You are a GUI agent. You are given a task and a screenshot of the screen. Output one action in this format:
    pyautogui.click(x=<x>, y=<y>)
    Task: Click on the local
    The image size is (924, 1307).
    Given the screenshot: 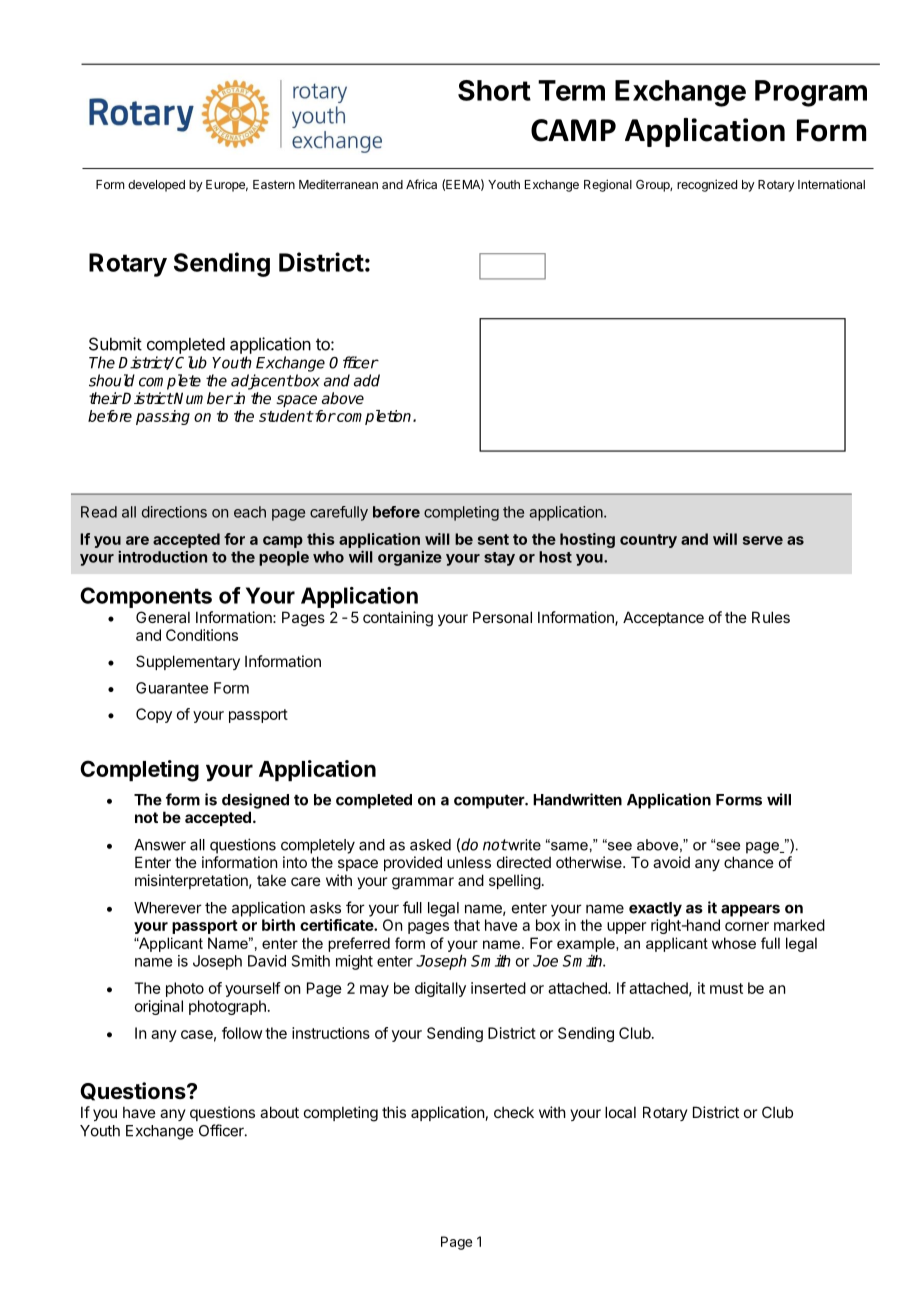 What is the action you would take?
    pyautogui.click(x=620, y=1112)
